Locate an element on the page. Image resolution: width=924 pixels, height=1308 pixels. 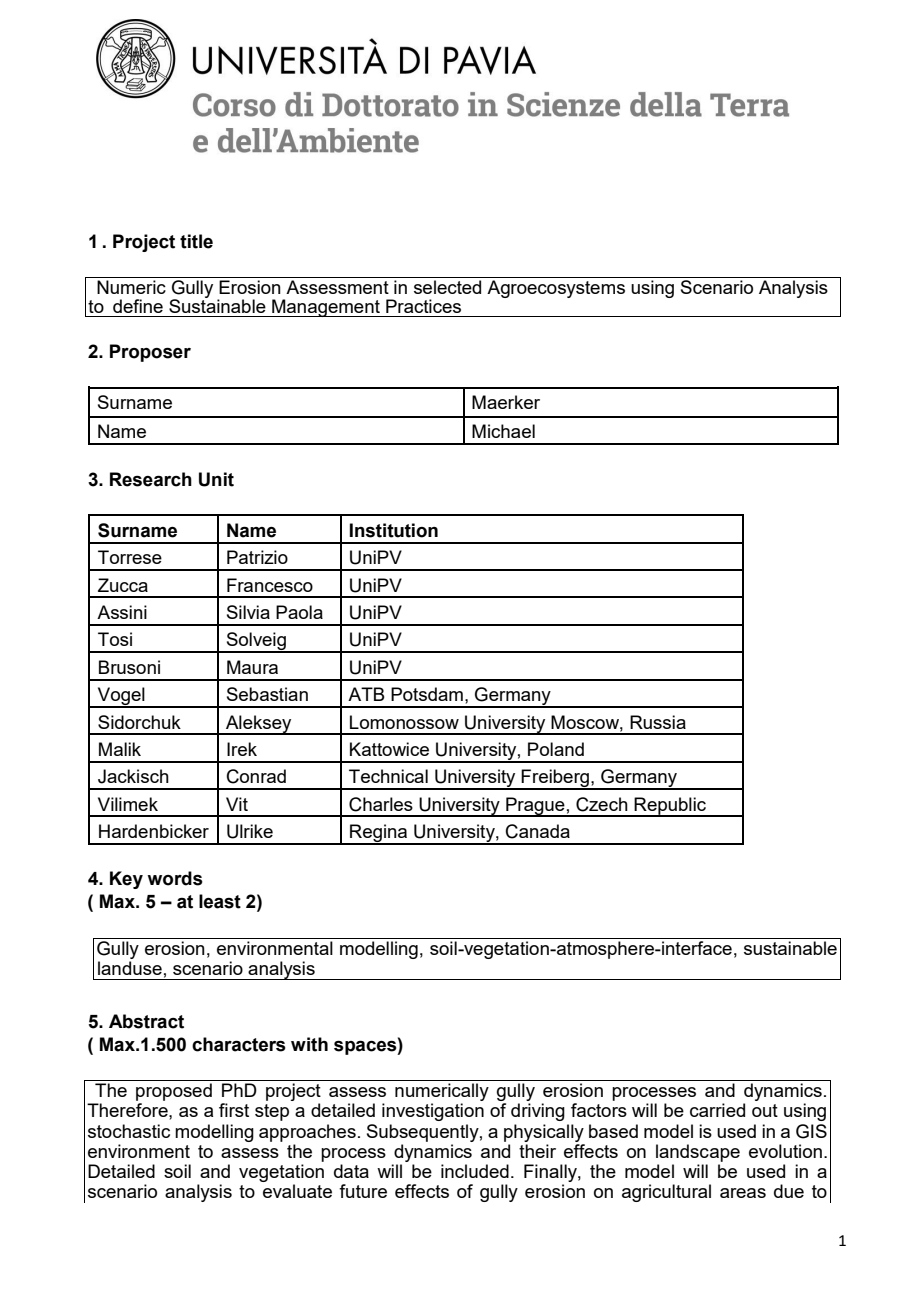
title is located at coordinates (196, 241).
